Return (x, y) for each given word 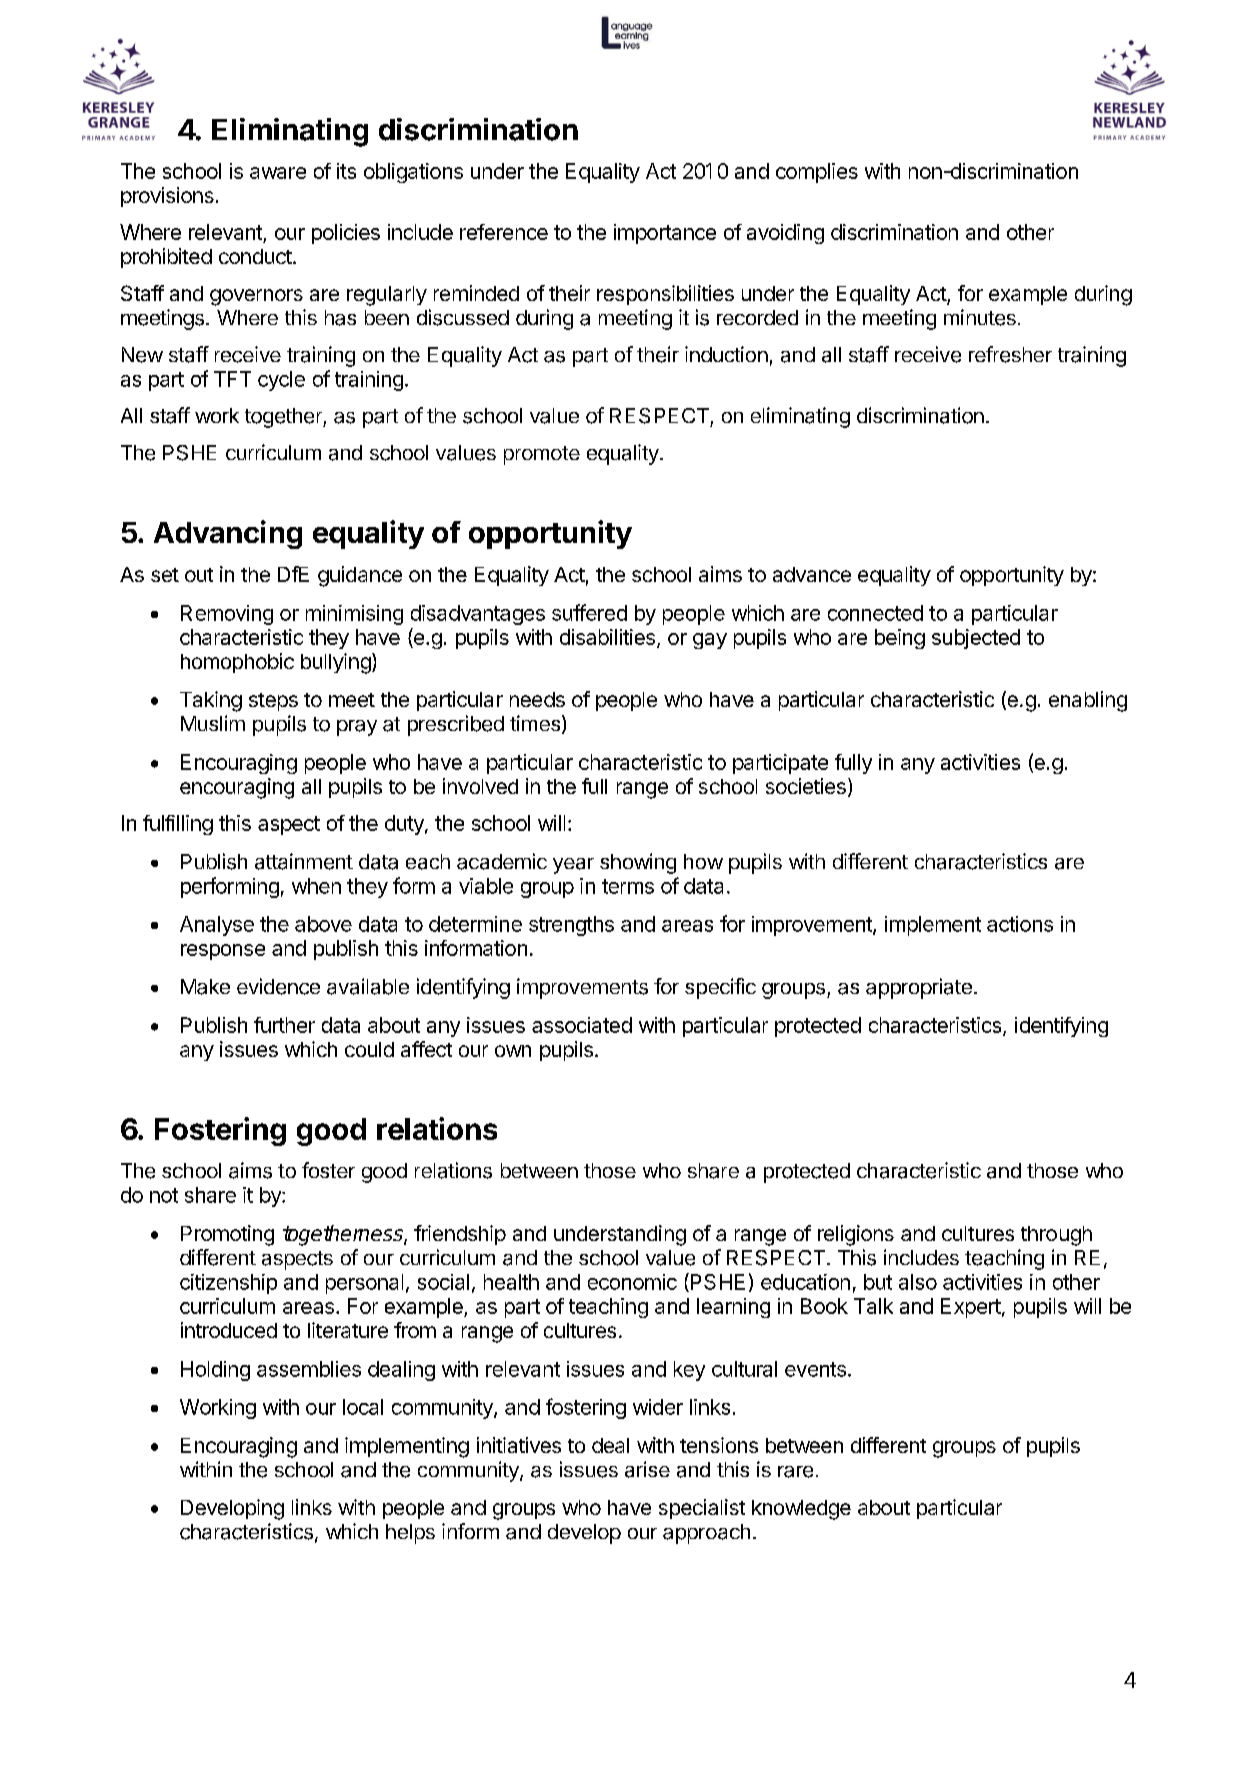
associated (582, 1025)
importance (665, 234)
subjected (976, 639)
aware (278, 173)
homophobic (237, 663)
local (363, 1407)
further (284, 1025)
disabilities (607, 637)
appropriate (919, 988)
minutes (980, 317)
